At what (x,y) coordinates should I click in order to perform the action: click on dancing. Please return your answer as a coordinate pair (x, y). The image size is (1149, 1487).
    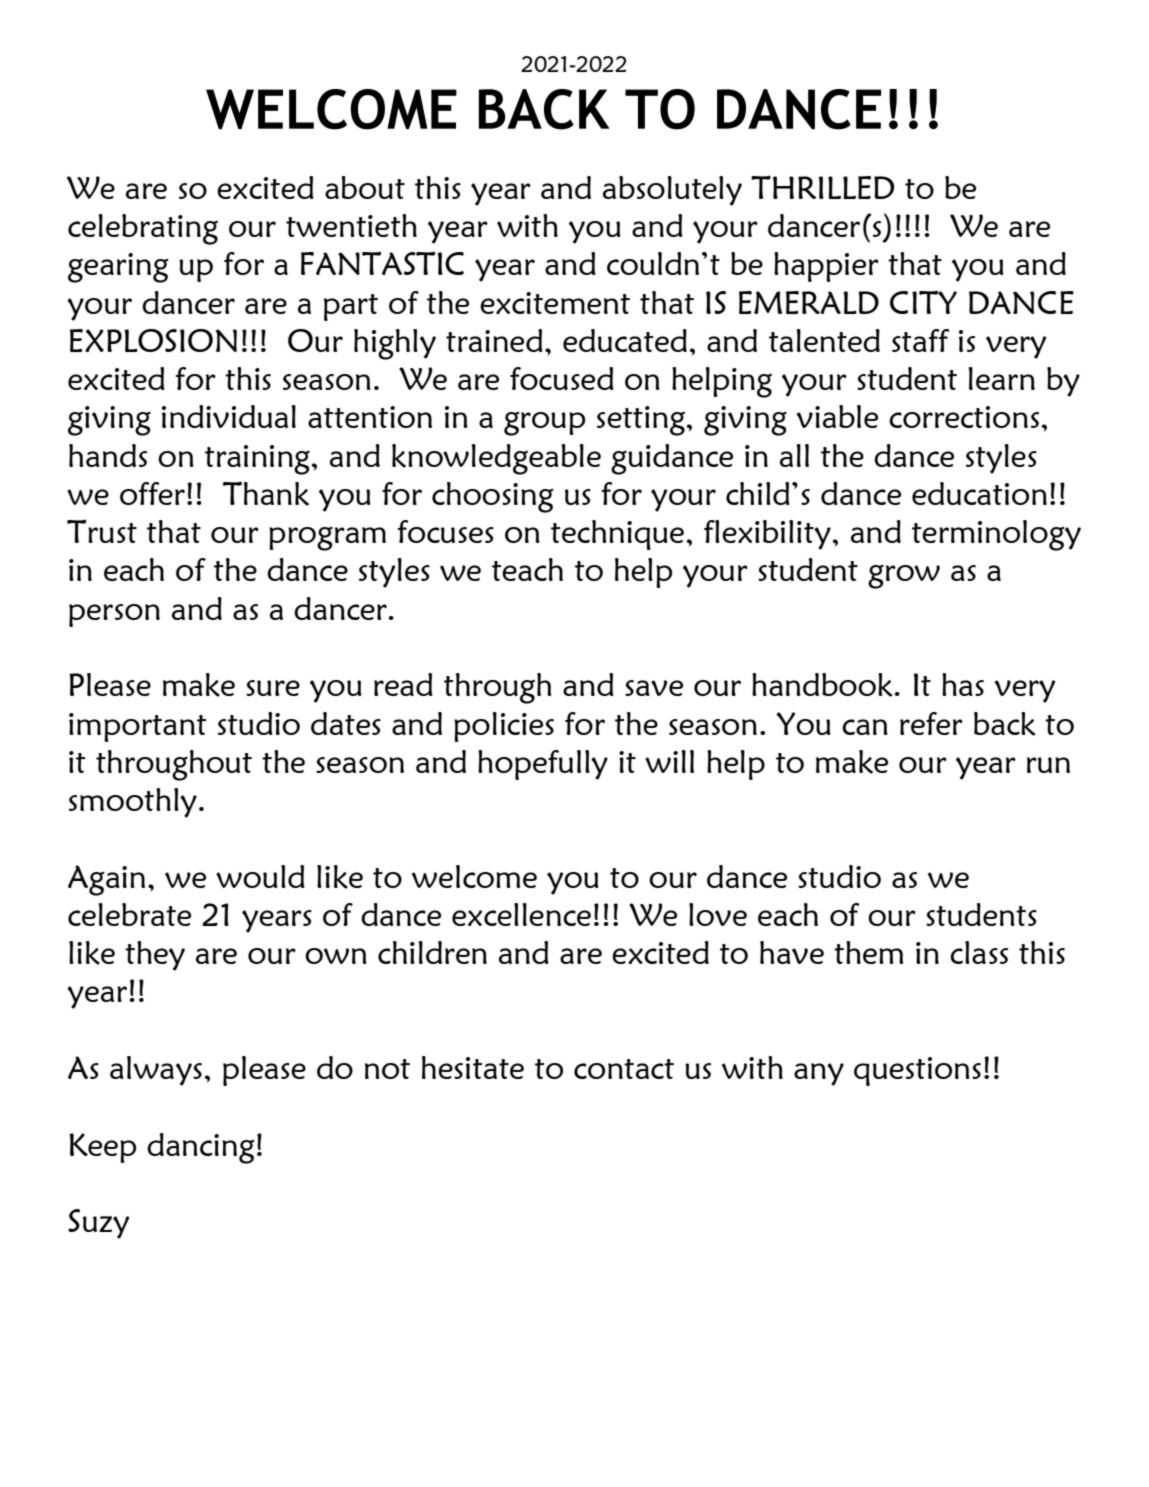
    Looking at the image, I should click on (201, 1148).
